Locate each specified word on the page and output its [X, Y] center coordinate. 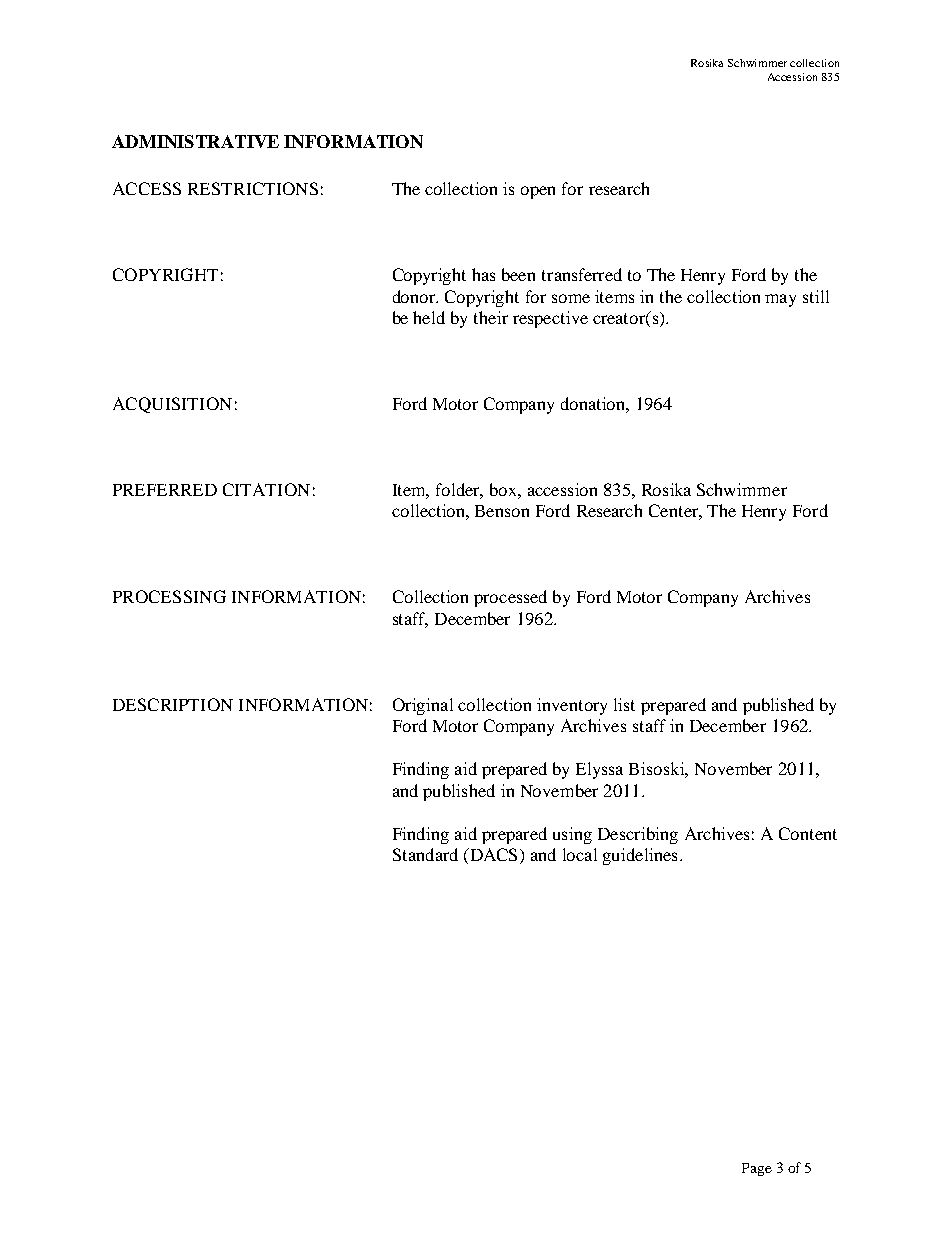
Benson [502, 511]
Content [808, 833]
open [538, 192]
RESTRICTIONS [253, 188]
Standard [425, 854]
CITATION [266, 489]
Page [757, 1169]
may [780, 300]
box [504, 489]
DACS [492, 856]
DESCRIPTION [173, 704]
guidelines [640, 856]
